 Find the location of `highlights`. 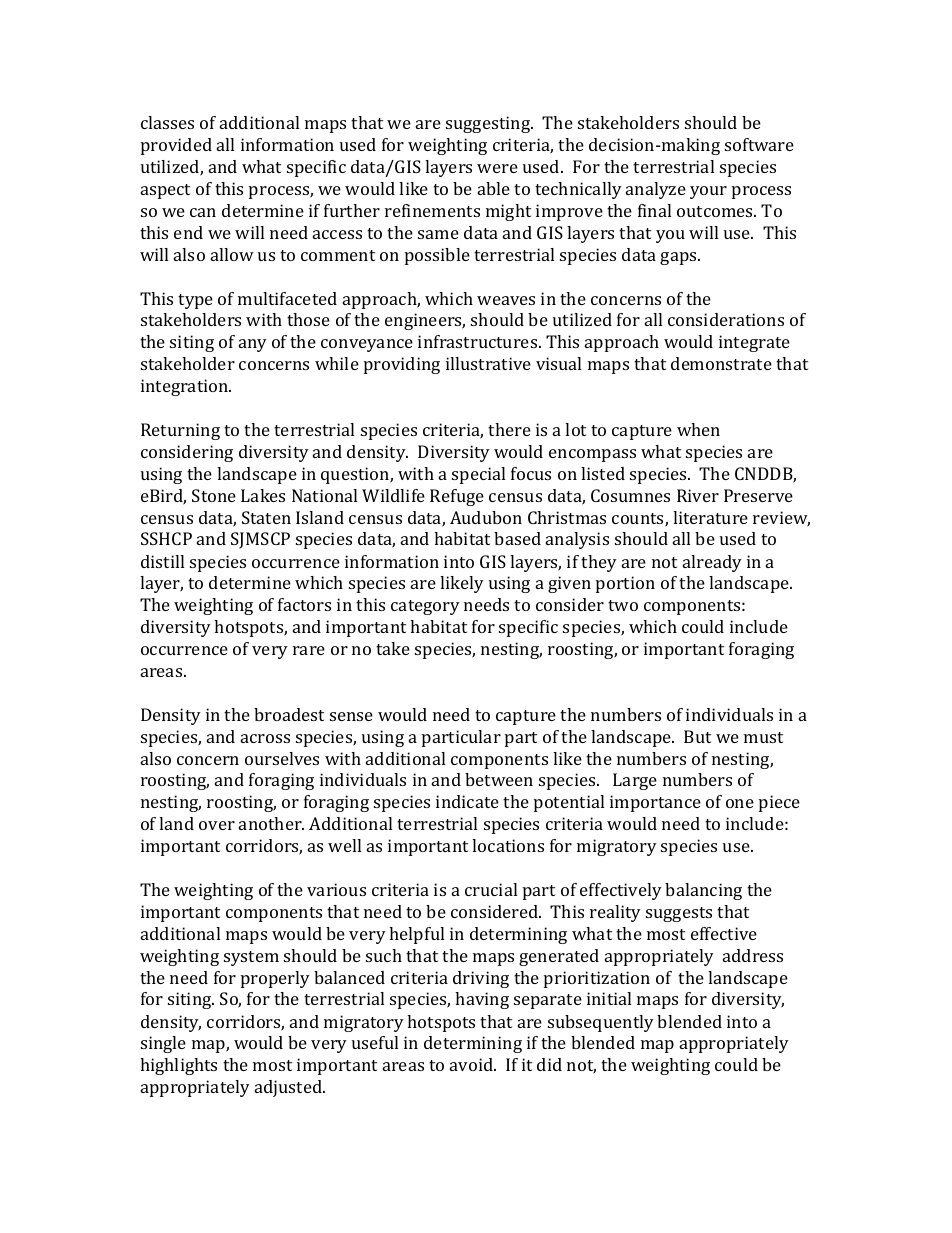

highlights is located at coordinates (178, 1066).
